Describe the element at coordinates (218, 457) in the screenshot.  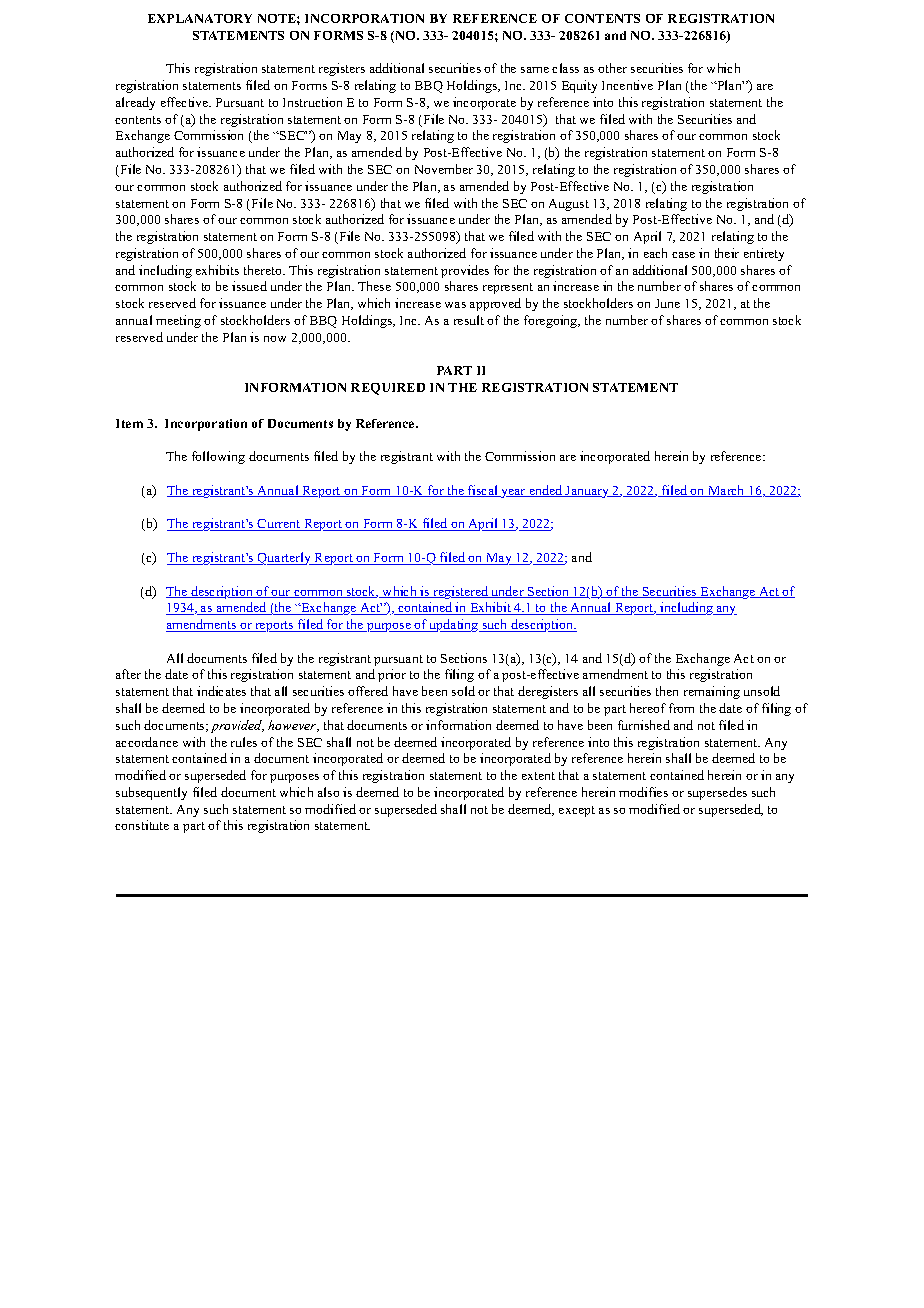
I see `following` at that location.
